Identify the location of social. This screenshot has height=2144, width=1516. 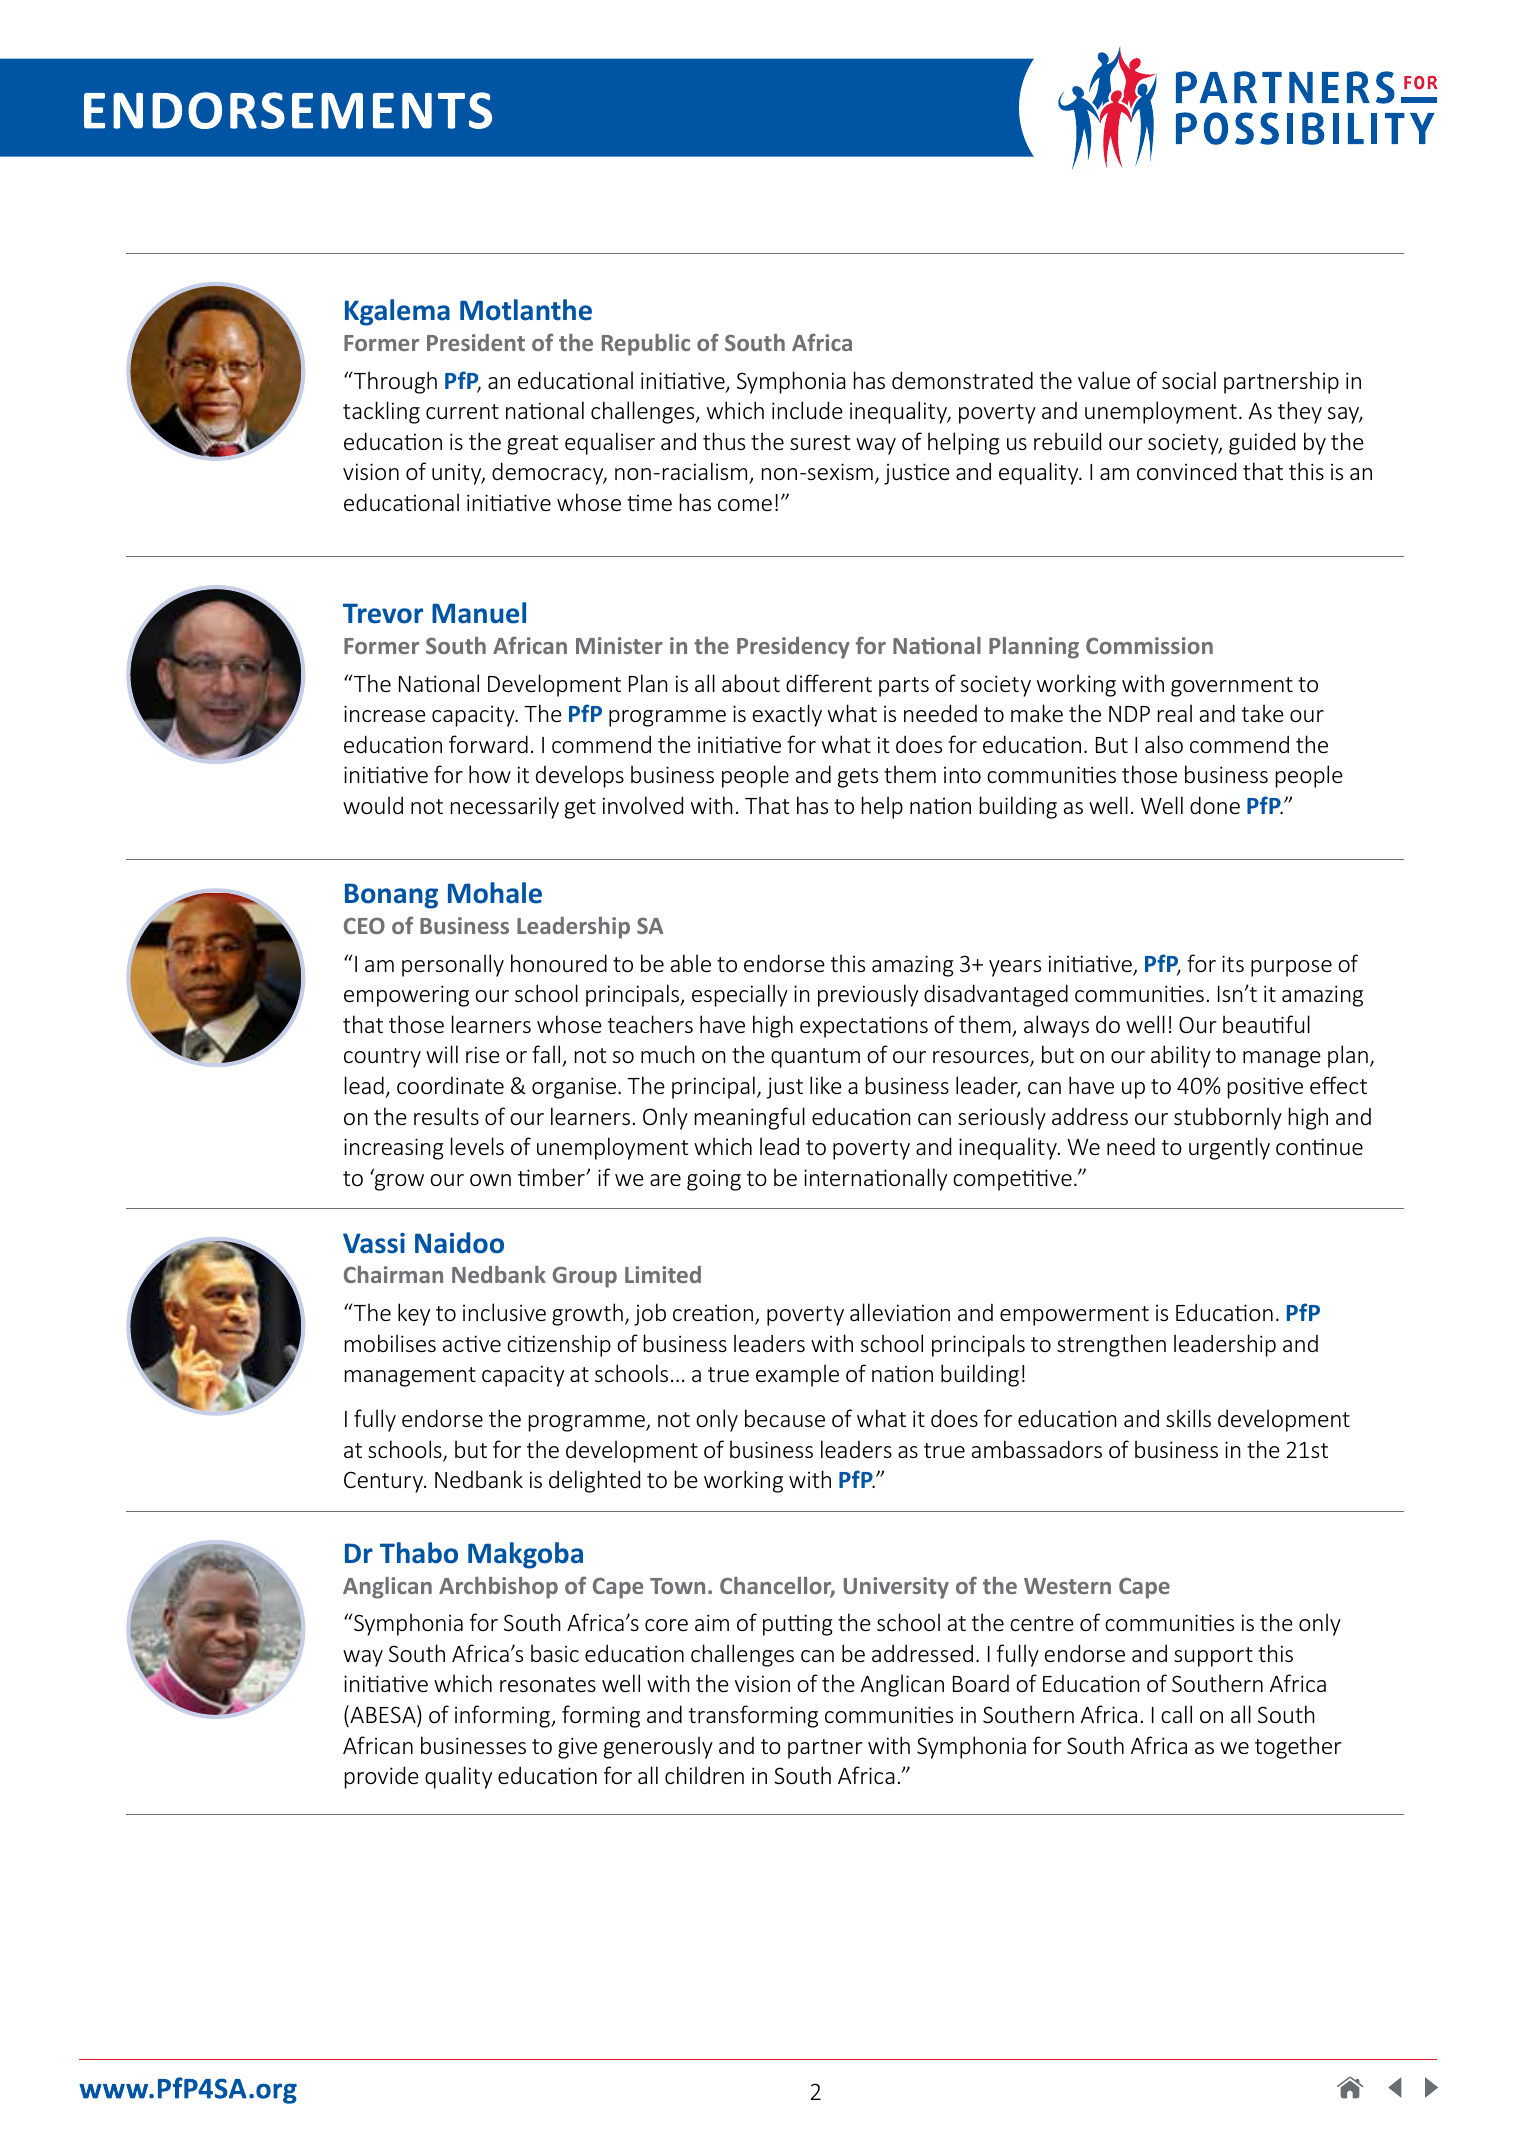
(1189, 380).
